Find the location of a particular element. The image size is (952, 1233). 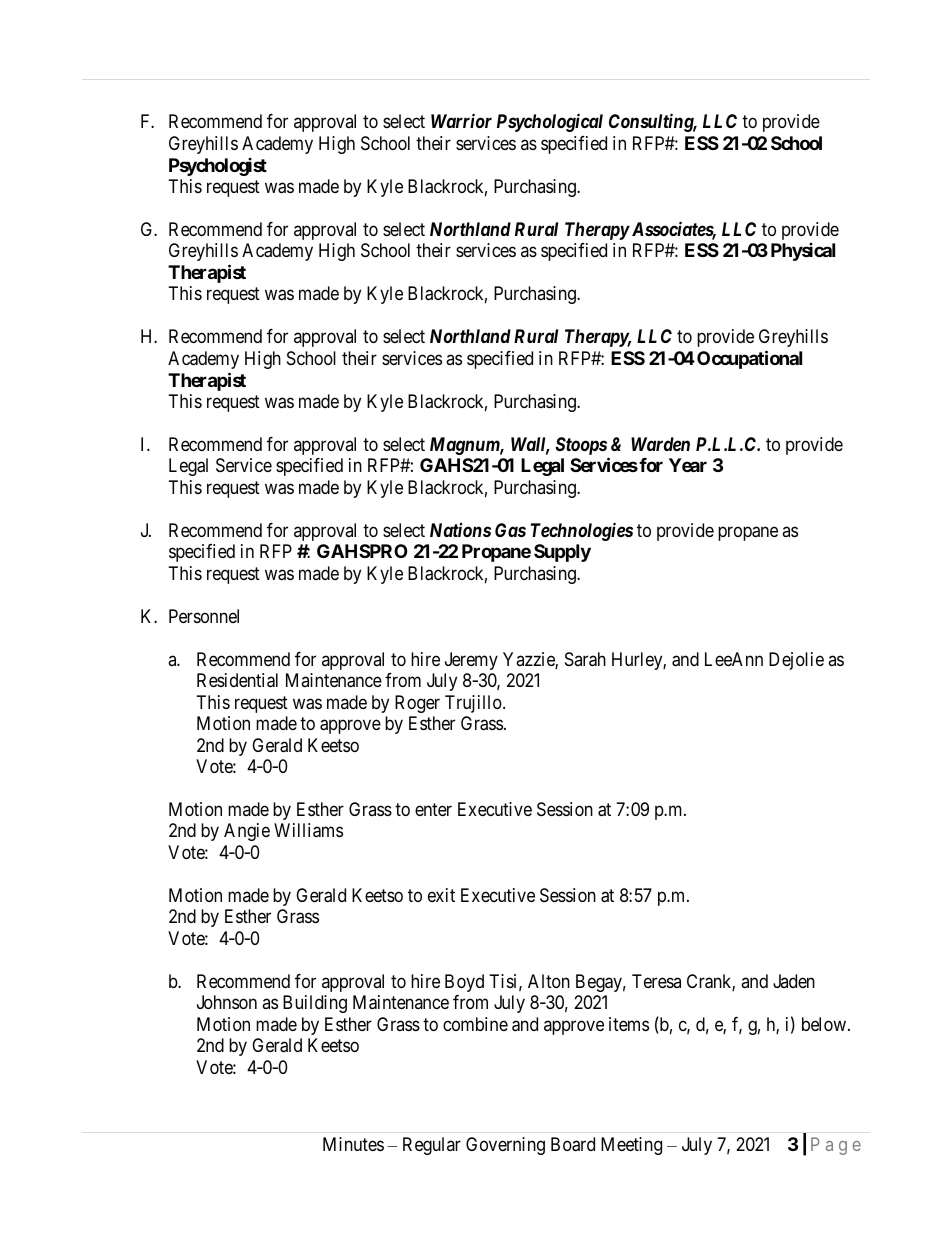

exit is located at coordinates (441, 895).
